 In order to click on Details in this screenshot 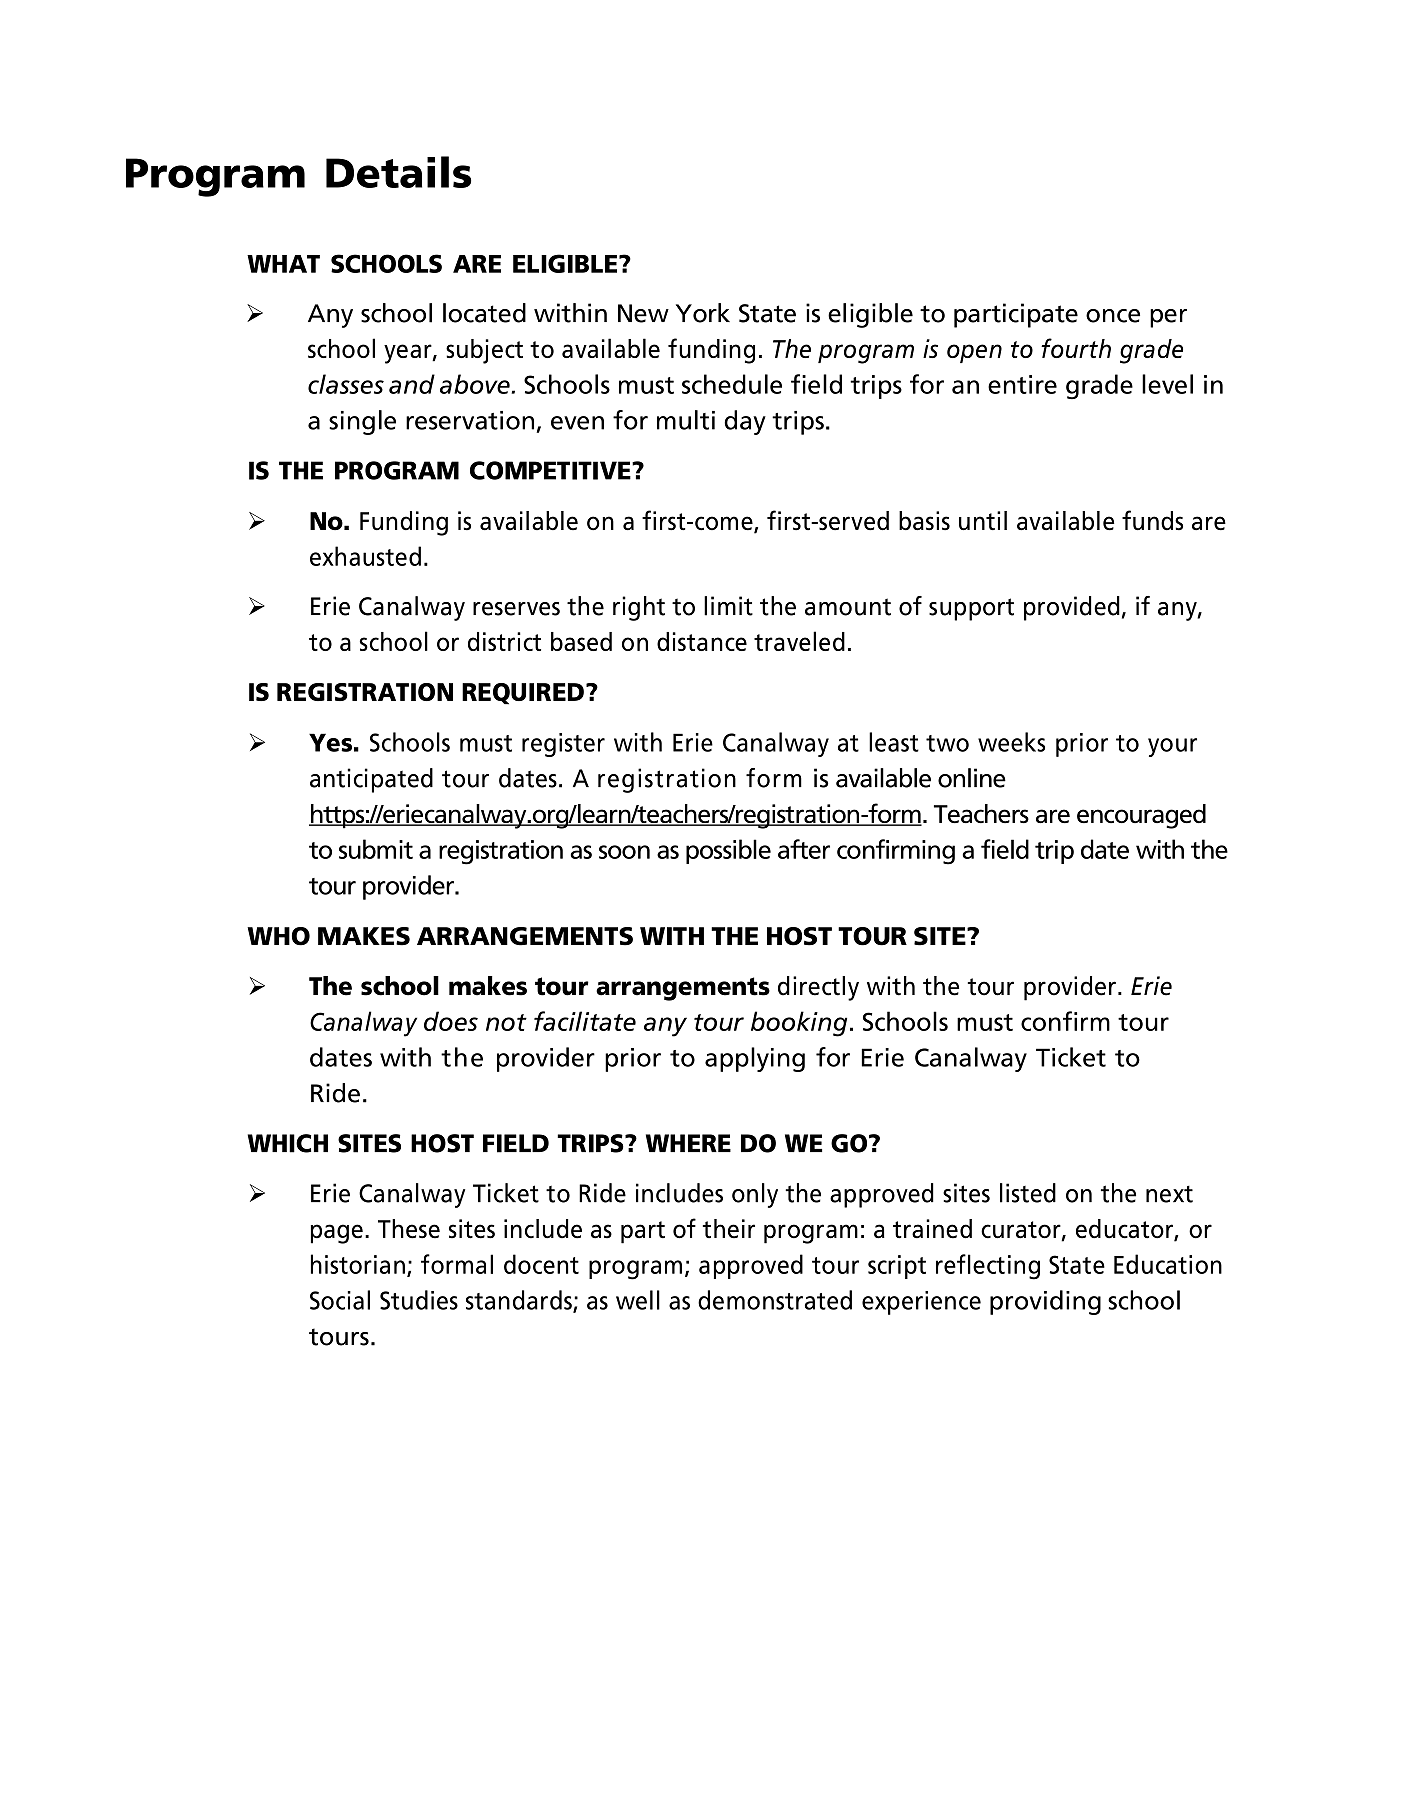, I will do `click(398, 172)`.
